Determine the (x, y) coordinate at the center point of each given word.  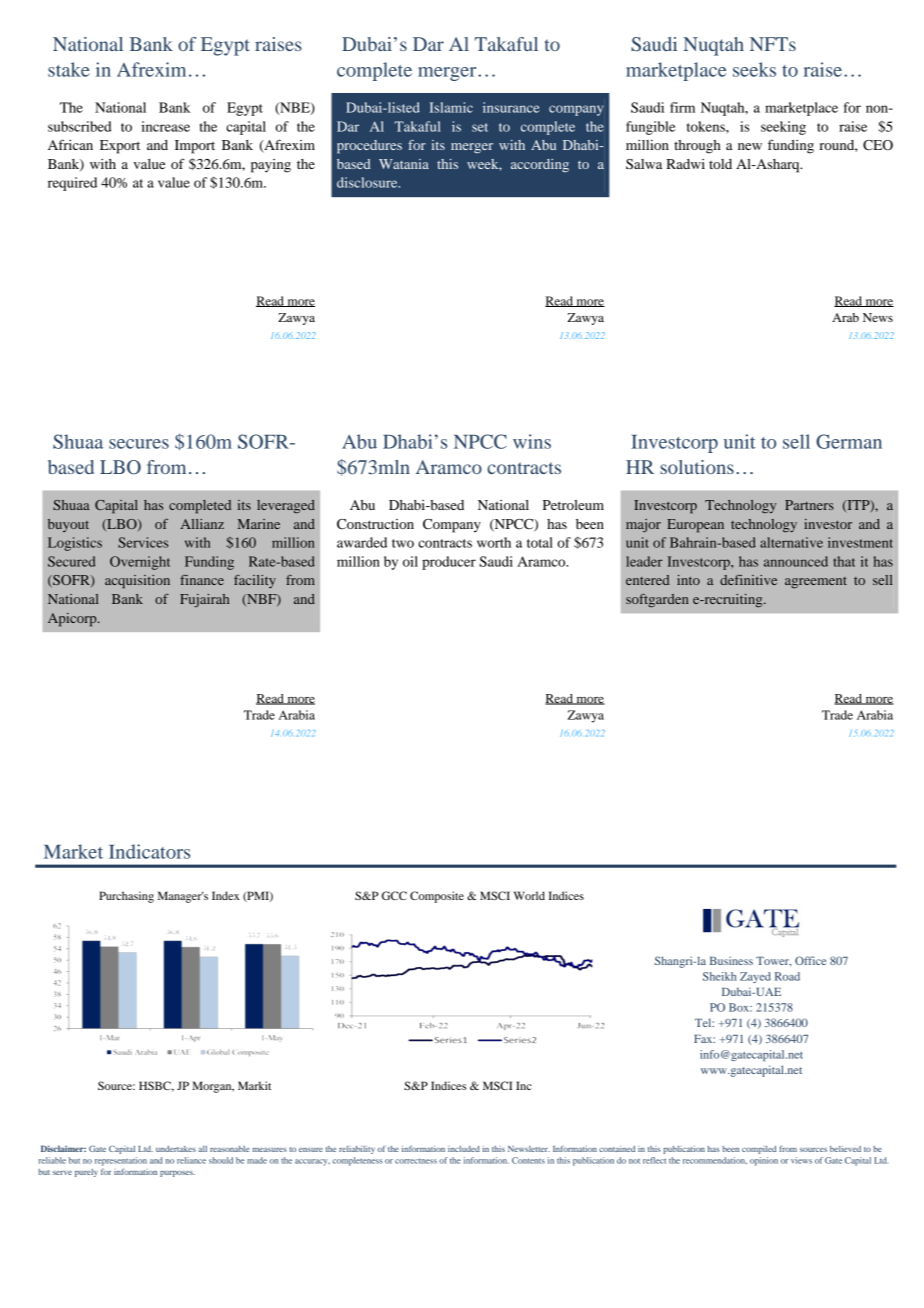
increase (165, 126)
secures (139, 444)
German (849, 441)
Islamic (451, 107)
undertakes (176, 1149)
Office (810, 960)
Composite (437, 897)
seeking (783, 128)
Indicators (149, 851)
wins (532, 441)
